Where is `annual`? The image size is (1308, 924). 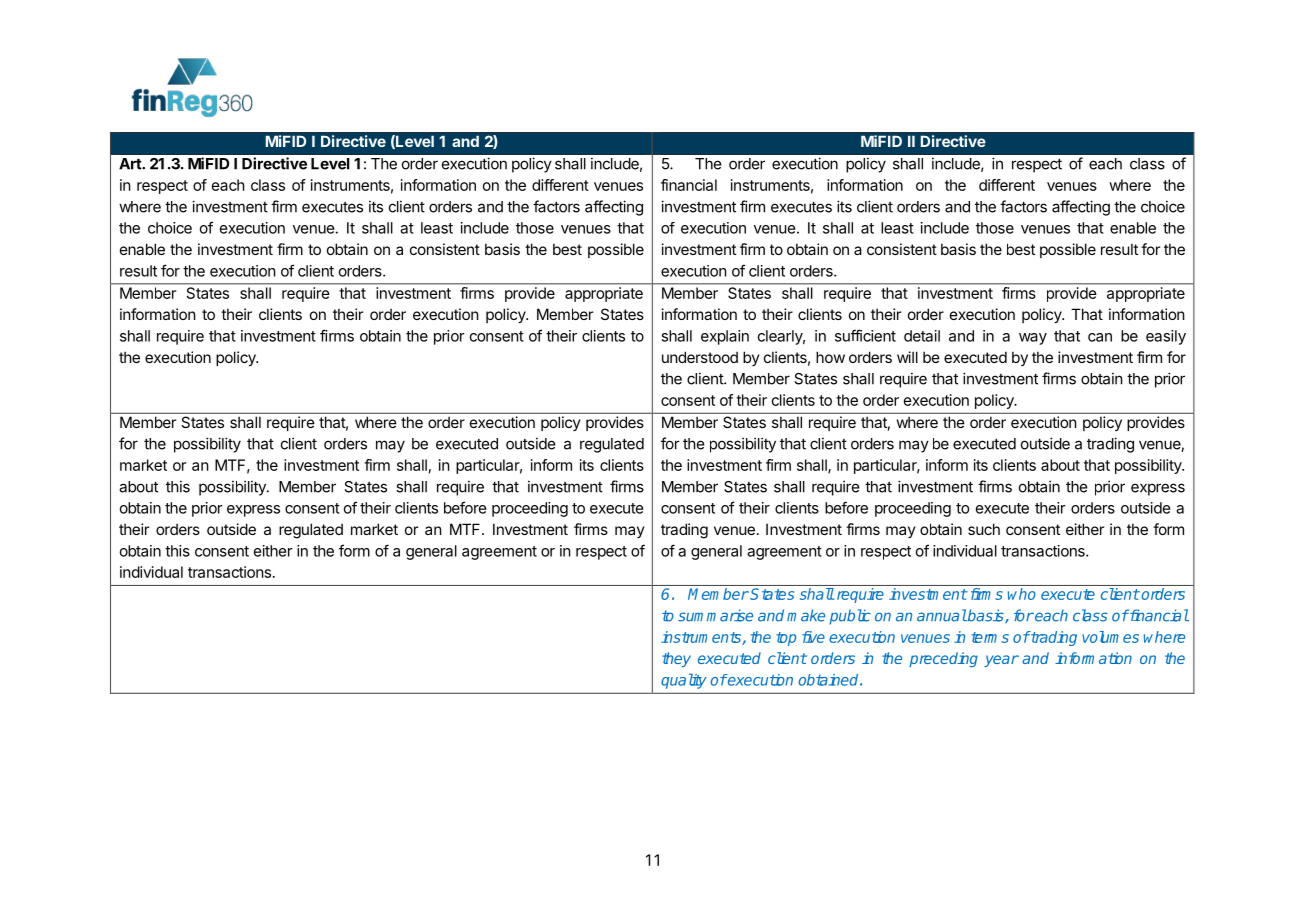 annual is located at coordinates (942, 615).
